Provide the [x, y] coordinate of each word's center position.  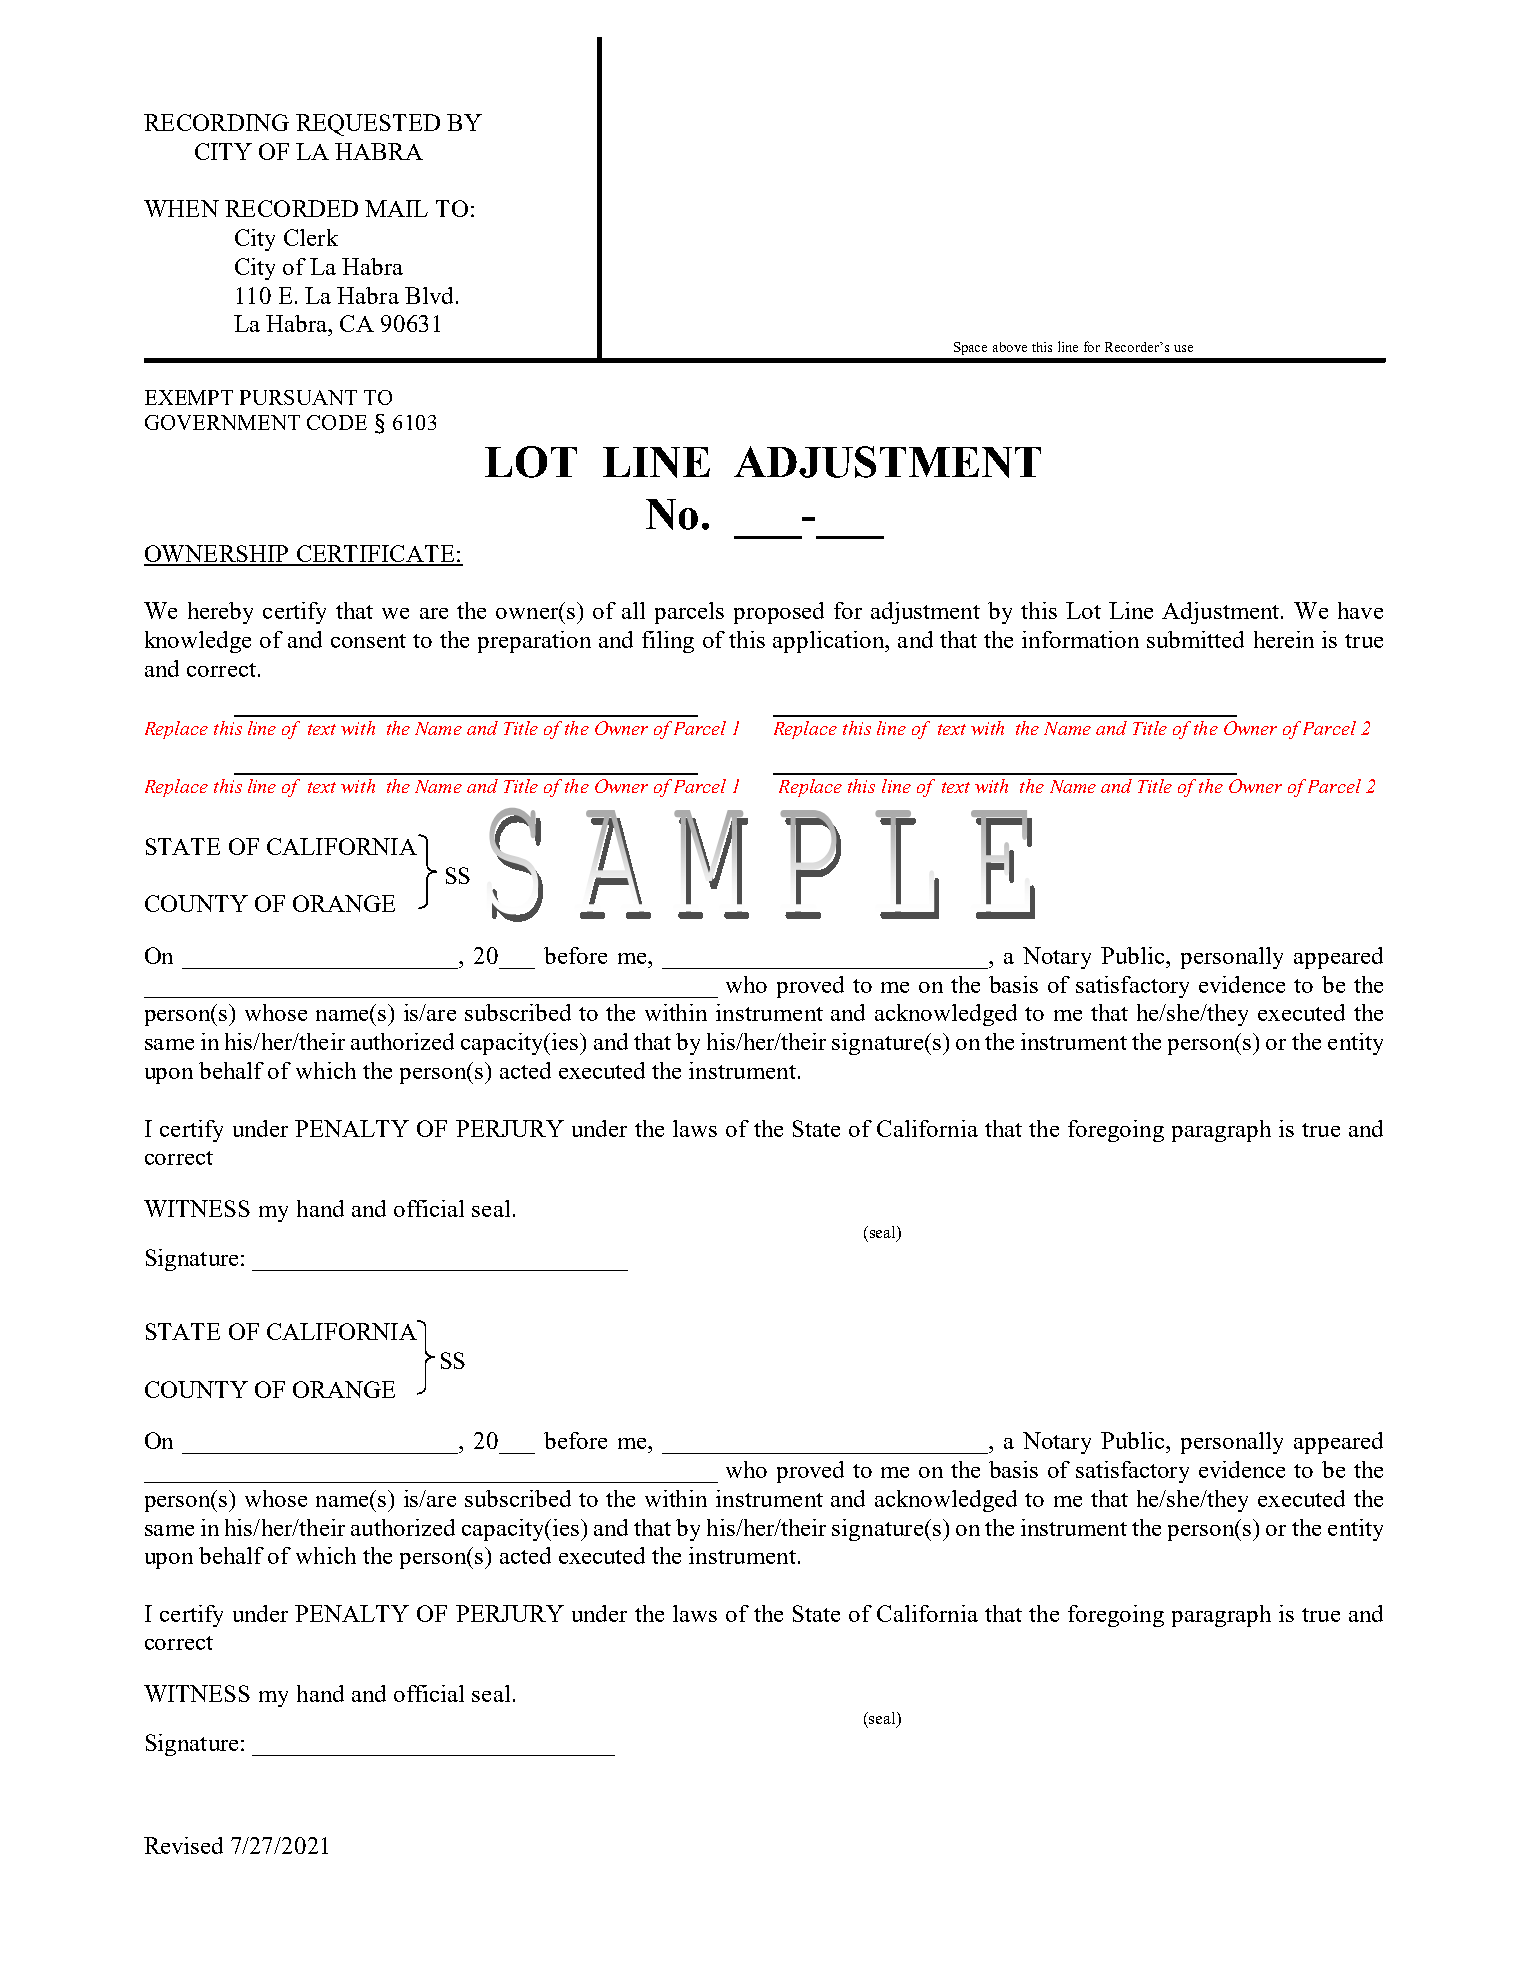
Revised [183, 1845]
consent [368, 641]
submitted [1195, 639]
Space [970, 348]
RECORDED [291, 208]
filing [668, 642]
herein [1284, 639]
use [1183, 348]
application [830, 642]
